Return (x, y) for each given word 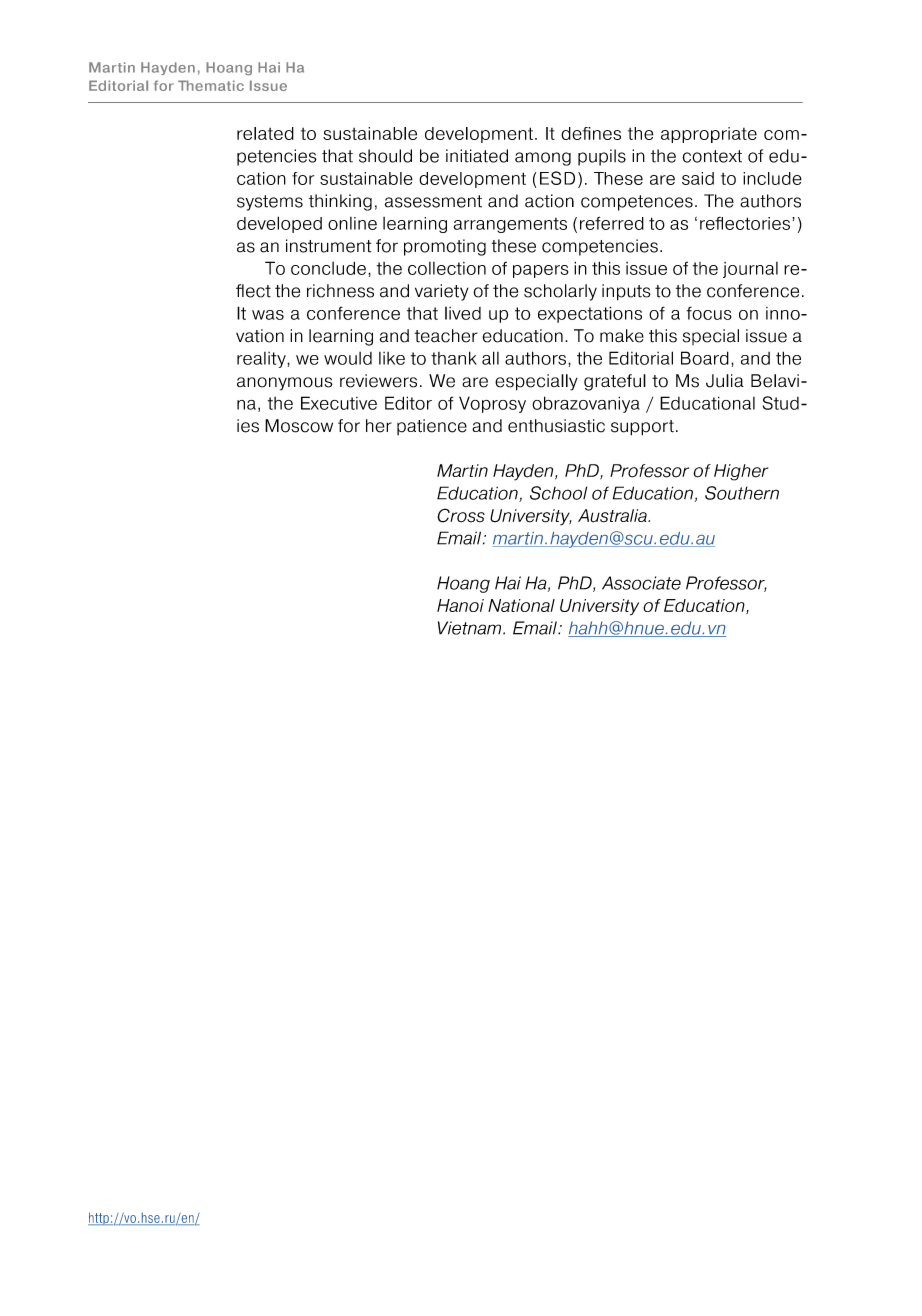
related (265, 133)
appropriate (709, 135)
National (521, 605)
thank (454, 358)
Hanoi (460, 605)
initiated (477, 156)
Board (705, 358)
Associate (641, 583)
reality (262, 360)
